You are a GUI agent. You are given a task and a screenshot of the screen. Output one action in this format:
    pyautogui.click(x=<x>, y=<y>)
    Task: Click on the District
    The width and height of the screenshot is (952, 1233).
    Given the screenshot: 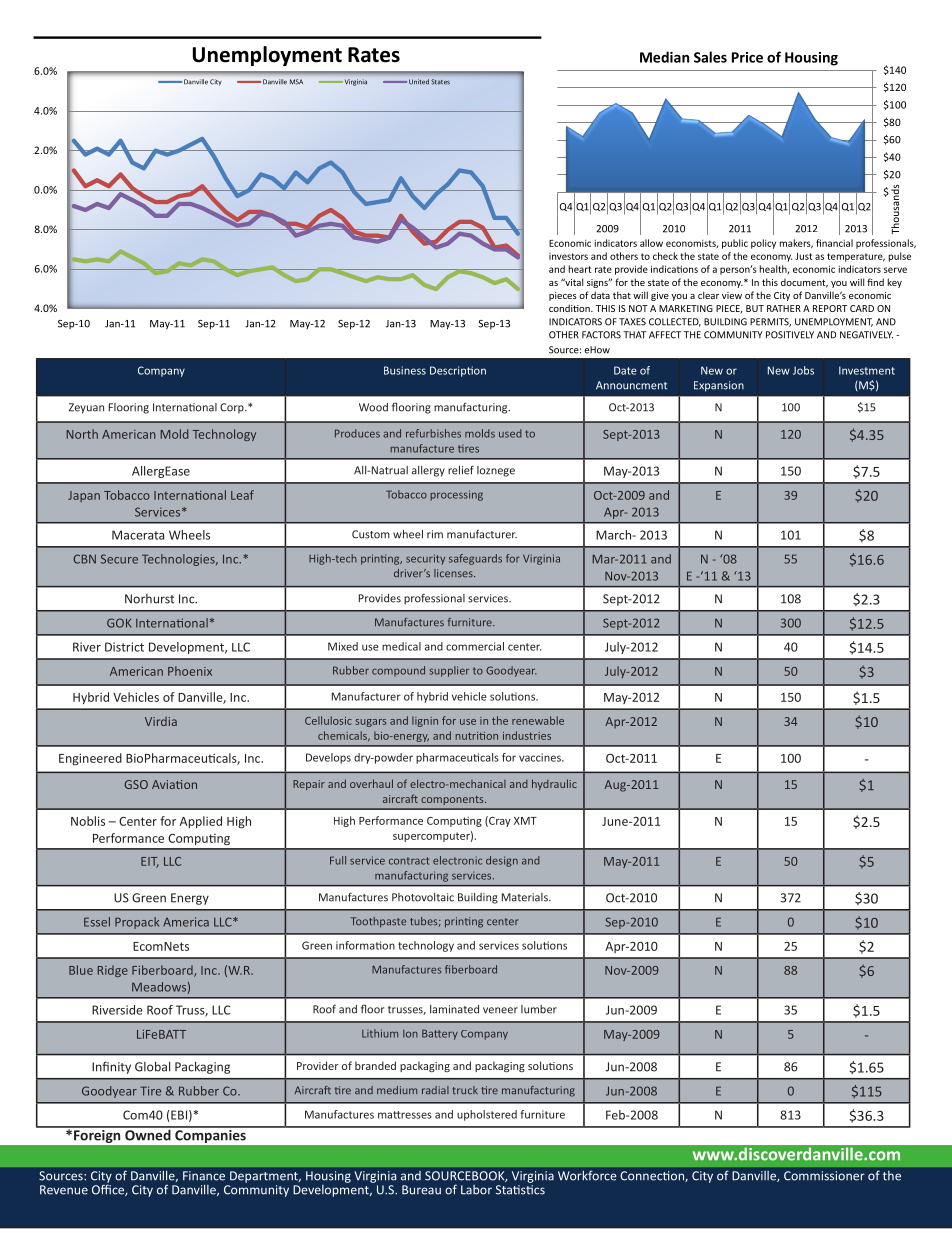 What is the action you would take?
    pyautogui.click(x=124, y=647)
